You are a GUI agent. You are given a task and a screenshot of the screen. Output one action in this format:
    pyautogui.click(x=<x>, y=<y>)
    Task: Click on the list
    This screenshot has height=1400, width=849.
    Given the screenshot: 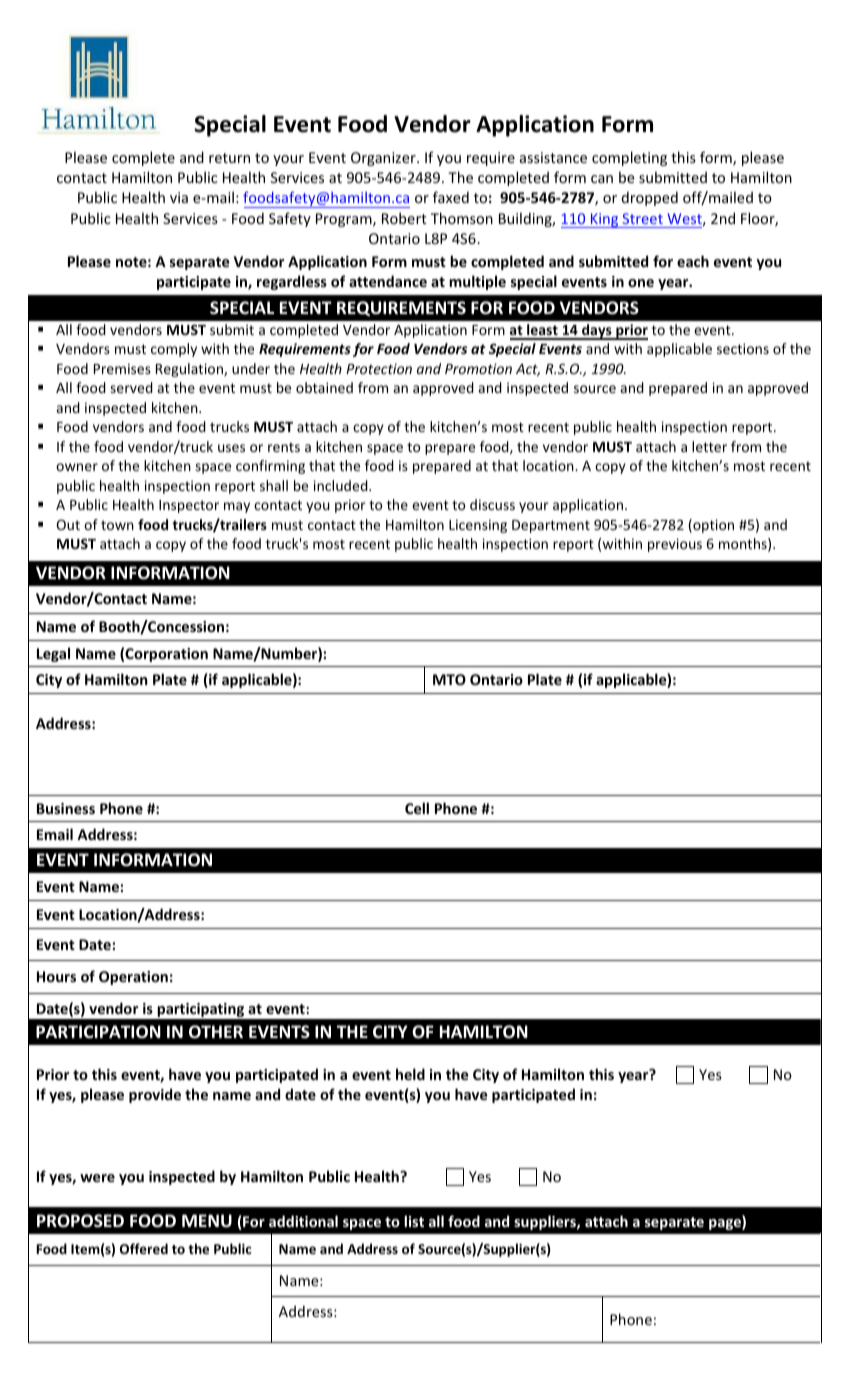 What is the action you would take?
    pyautogui.click(x=414, y=1221)
